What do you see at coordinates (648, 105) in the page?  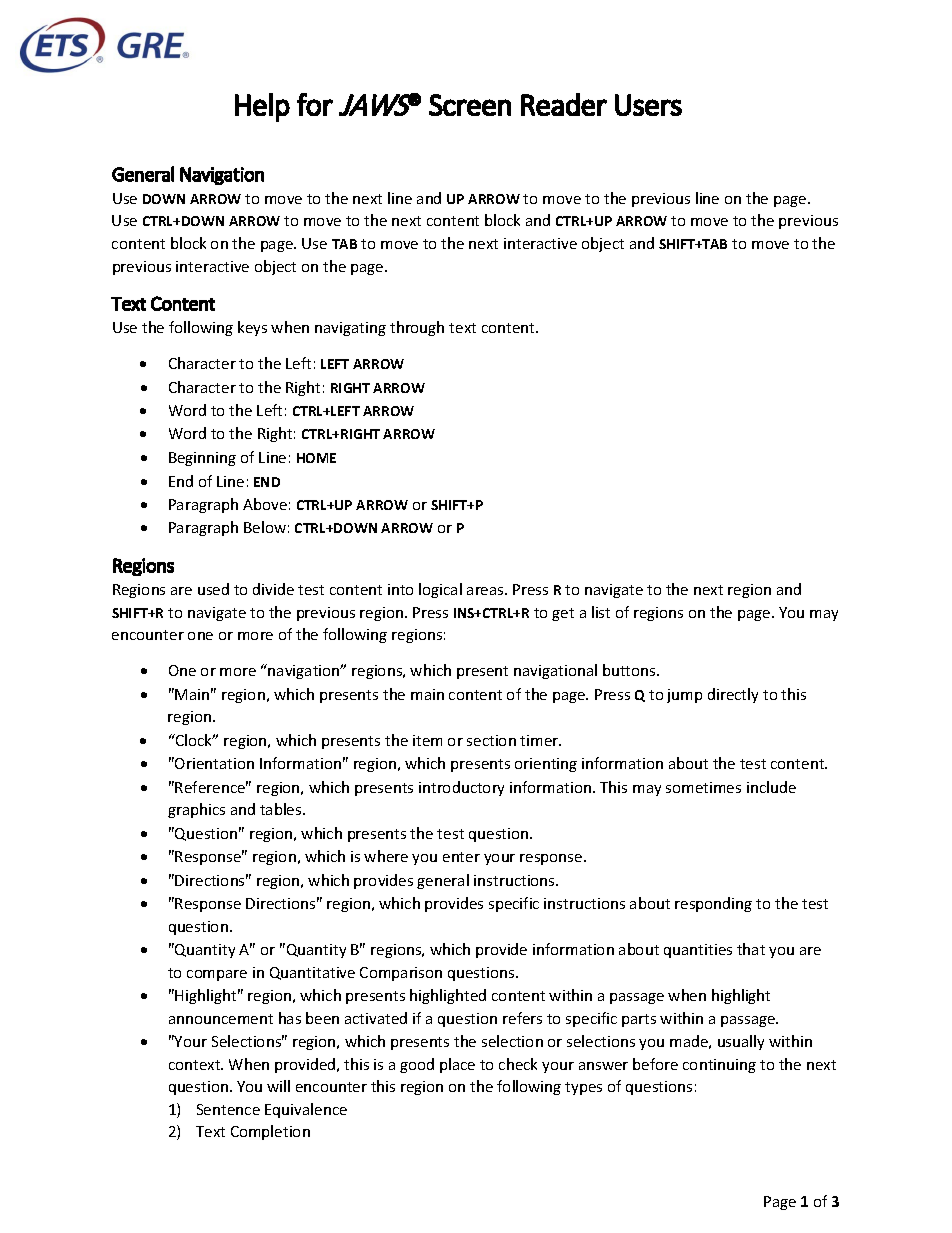 I see `Users` at bounding box center [648, 105].
